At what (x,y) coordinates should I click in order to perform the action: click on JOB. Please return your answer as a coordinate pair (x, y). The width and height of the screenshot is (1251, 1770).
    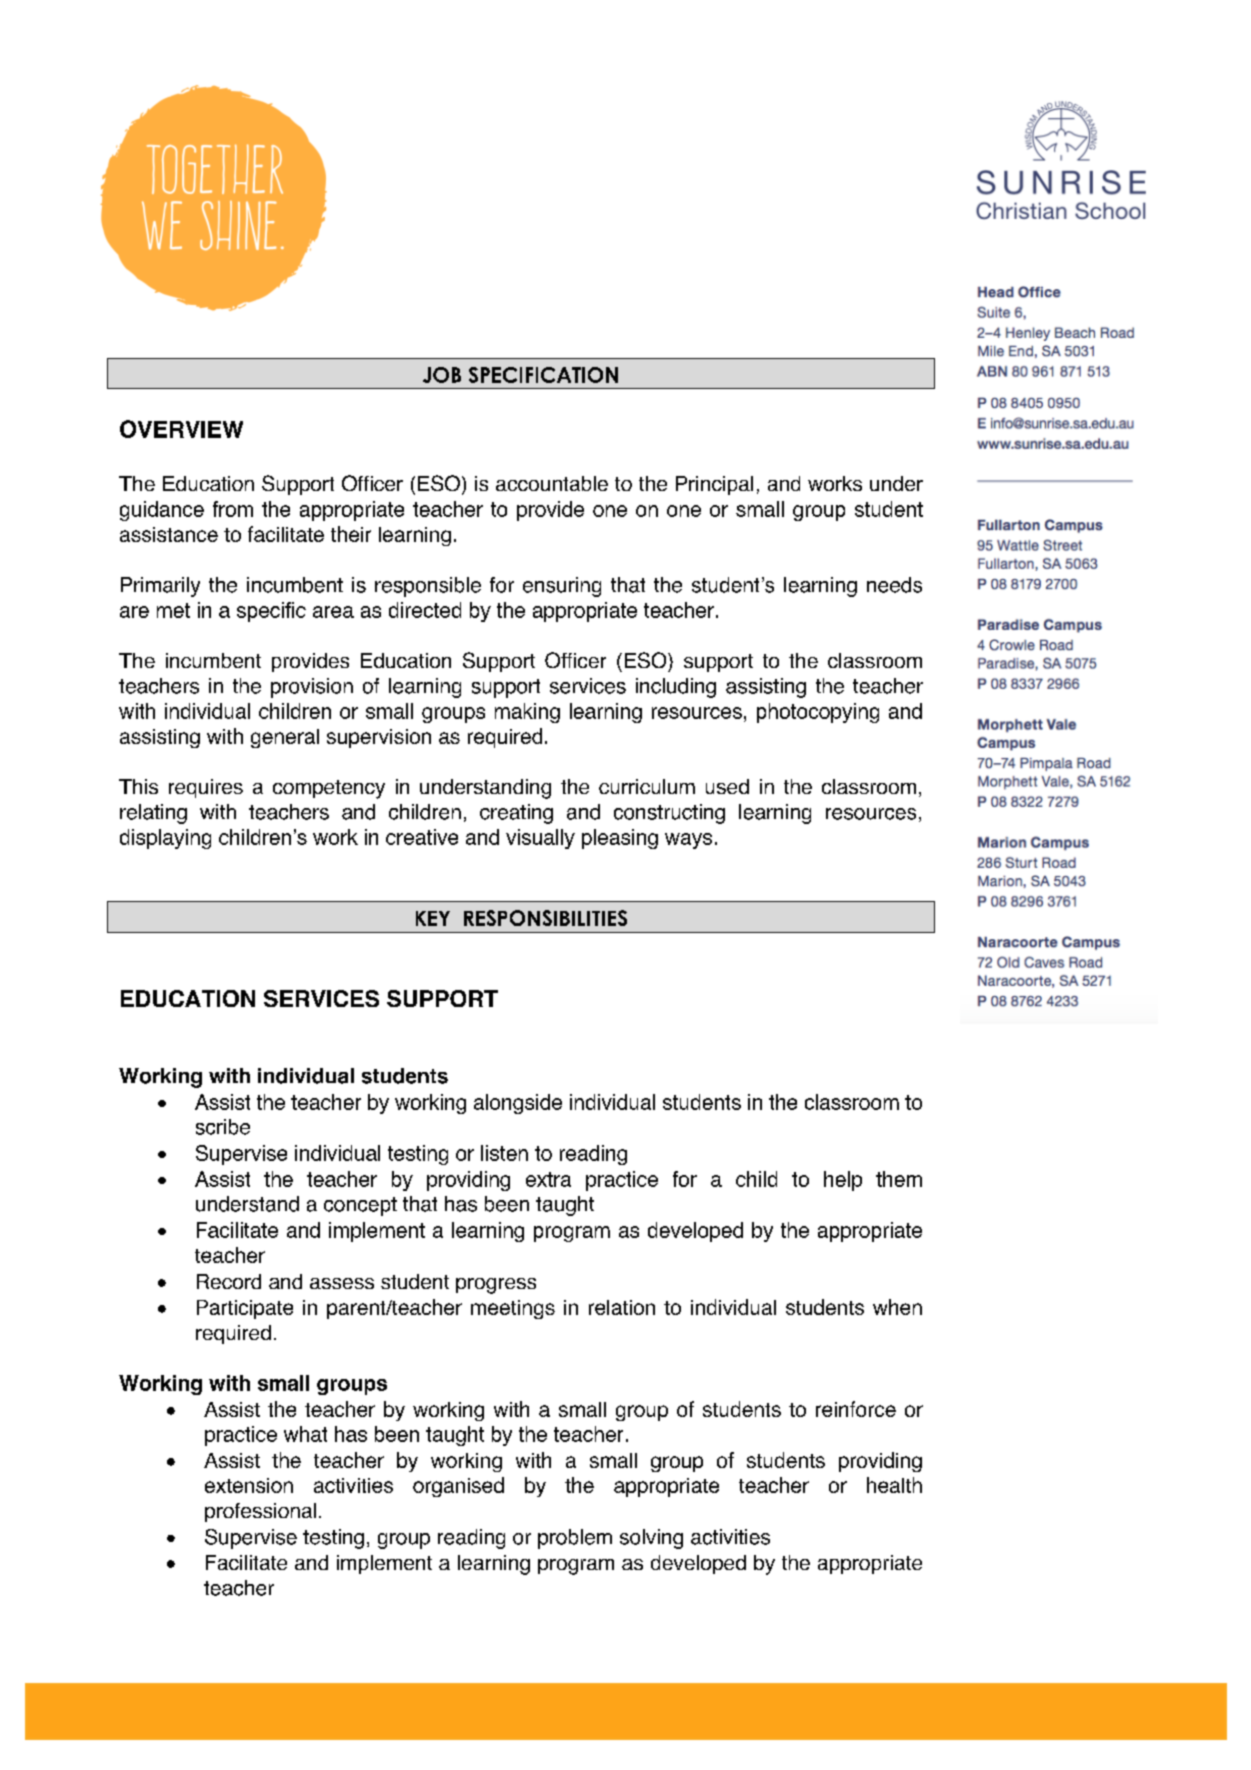
    Looking at the image, I should click on (442, 375).
